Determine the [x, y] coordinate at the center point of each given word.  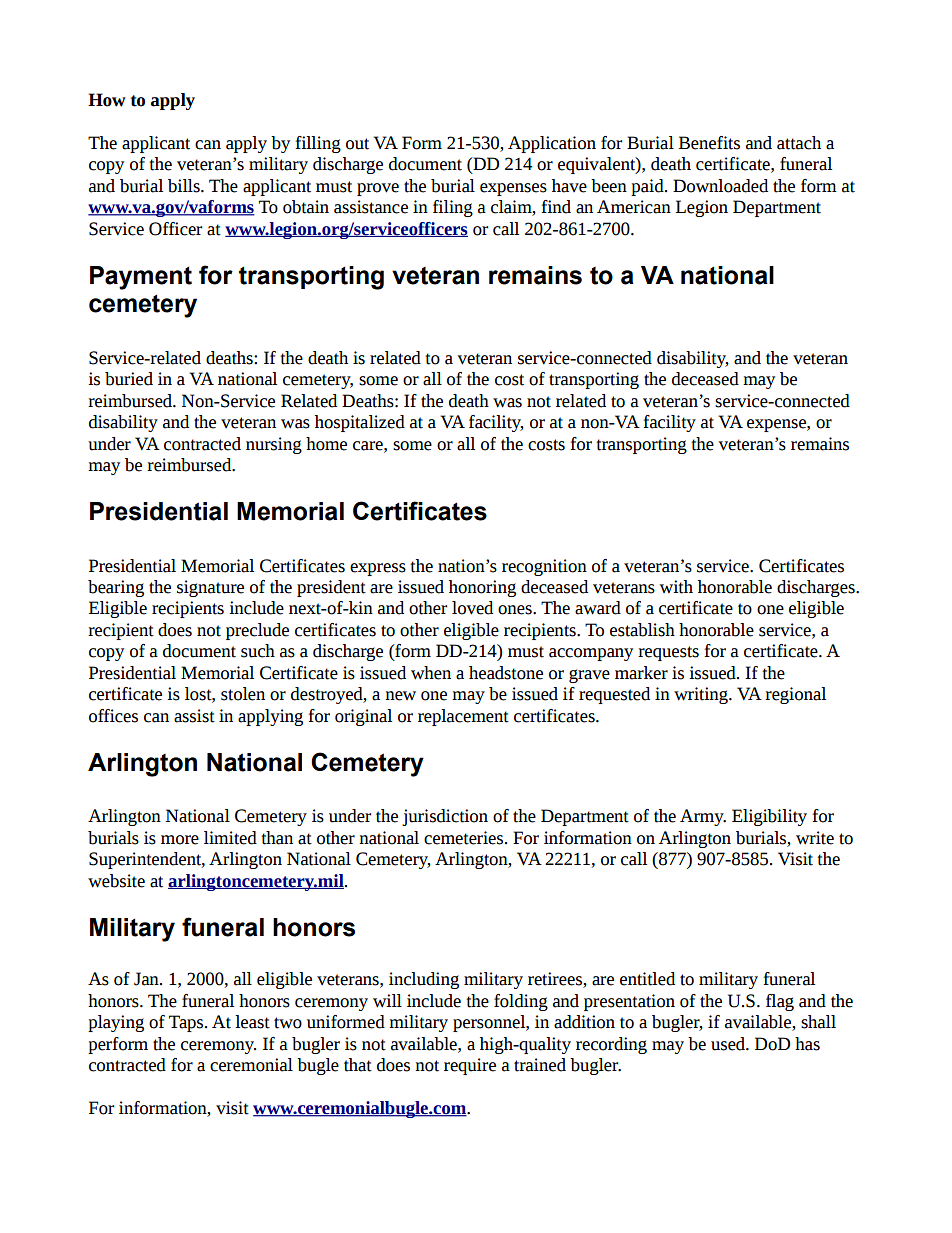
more [180, 840]
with [676, 587]
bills [185, 186]
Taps [187, 1023]
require [470, 1066]
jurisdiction [445, 817]
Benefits [709, 143]
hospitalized [360, 423]
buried [129, 379]
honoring [482, 588]
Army [703, 817]
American [634, 207]
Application [552, 144]
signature [210, 588]
